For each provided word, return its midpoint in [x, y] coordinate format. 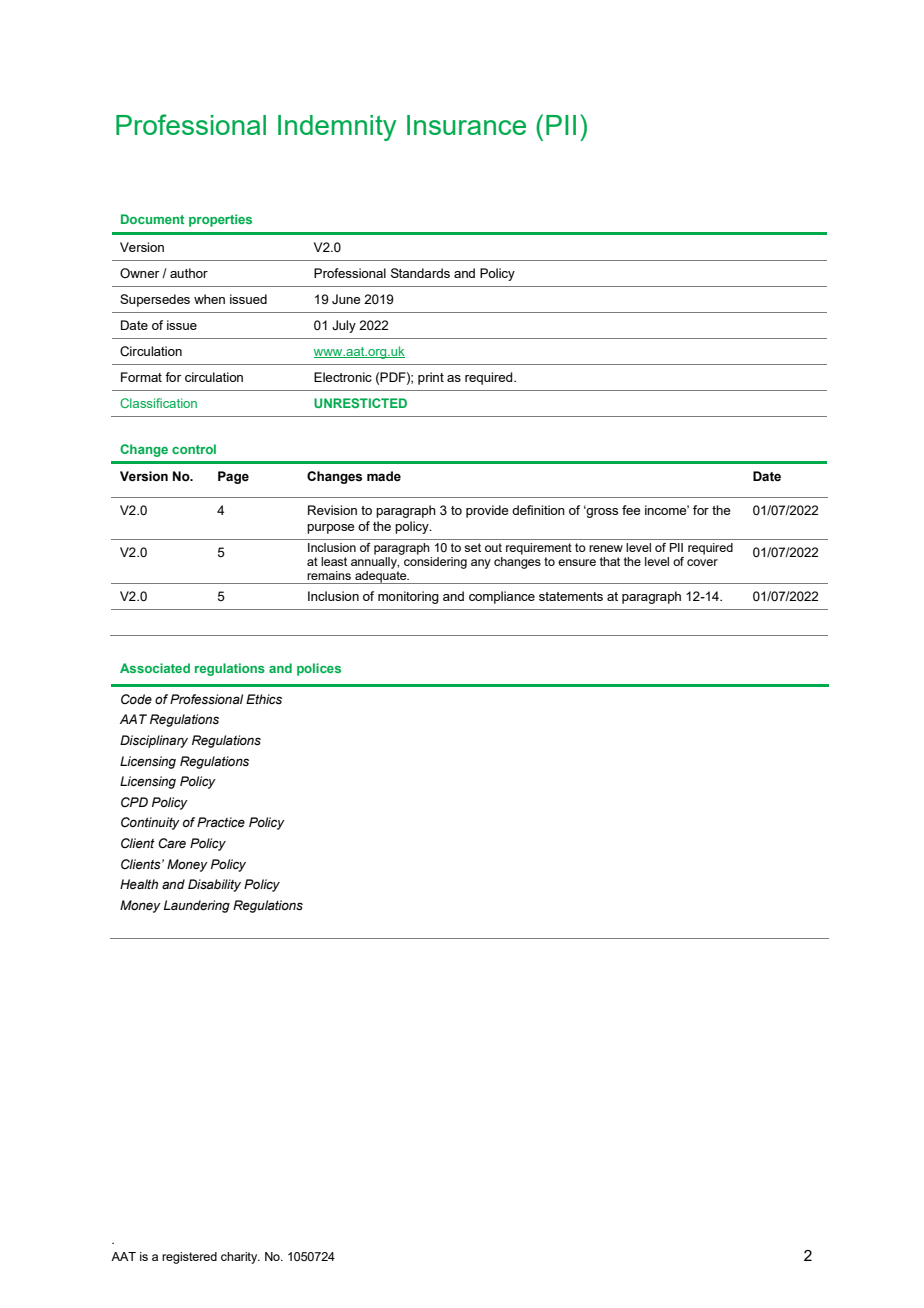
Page [233, 477]
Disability [214, 885]
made [384, 476]
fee [631, 510]
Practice [221, 822]
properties [220, 220]
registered [189, 1258]
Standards [420, 273]
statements [571, 596]
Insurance [466, 125]
